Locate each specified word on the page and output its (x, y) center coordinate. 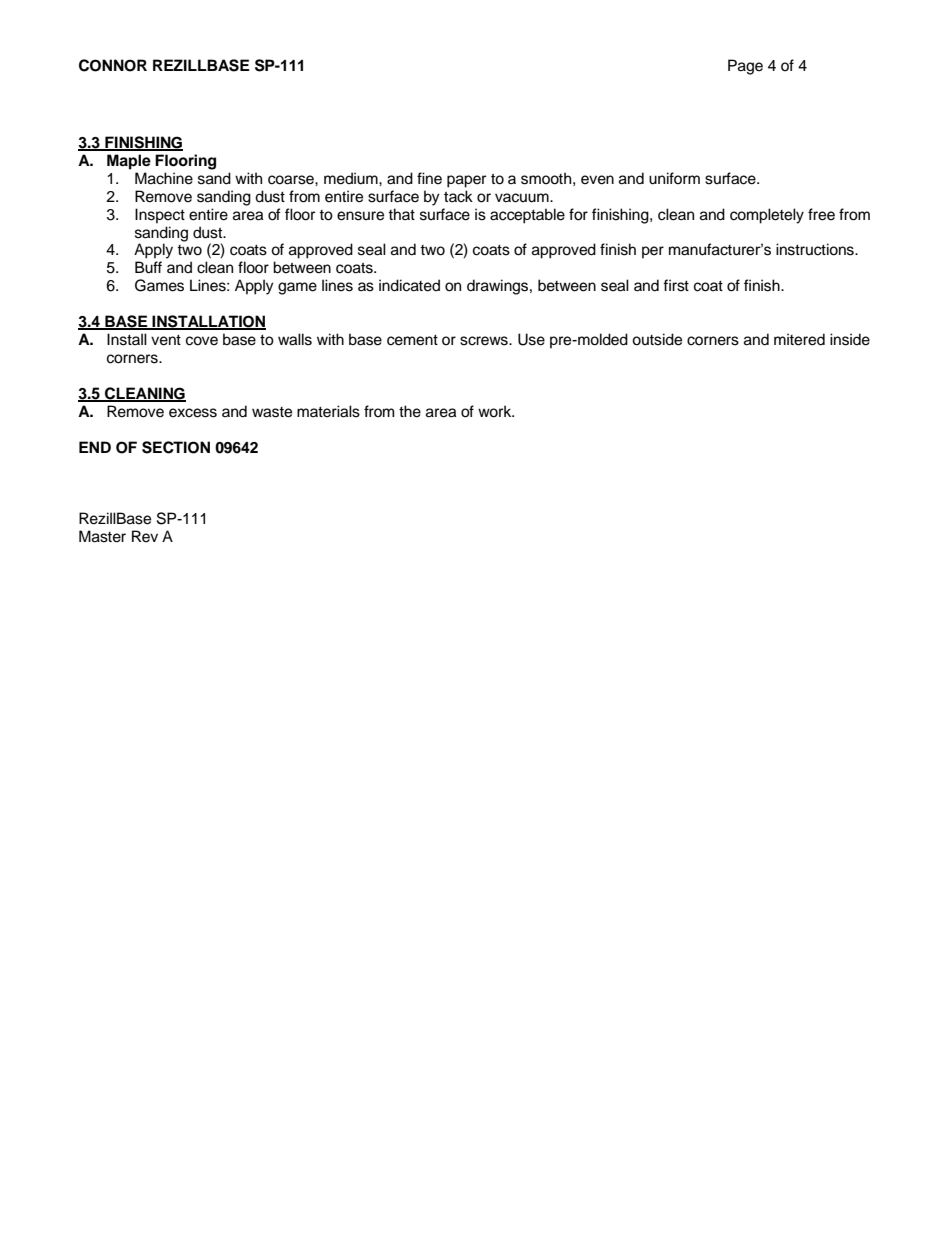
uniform (674, 178)
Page (745, 67)
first (676, 285)
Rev (145, 536)
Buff (148, 267)
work (496, 411)
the (410, 411)
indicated (409, 285)
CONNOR (113, 65)
